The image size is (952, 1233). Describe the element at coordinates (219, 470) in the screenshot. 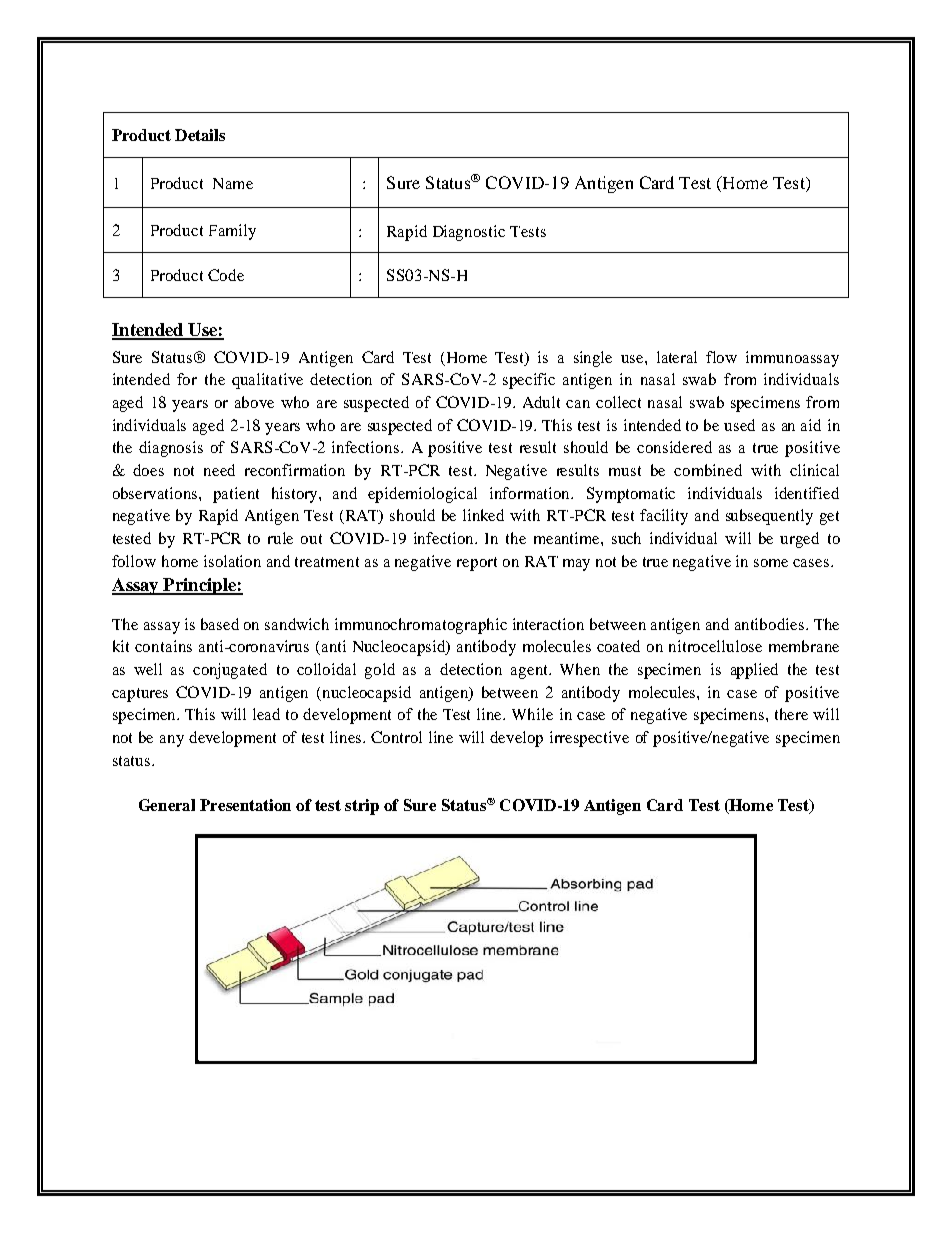

I see `need` at that location.
